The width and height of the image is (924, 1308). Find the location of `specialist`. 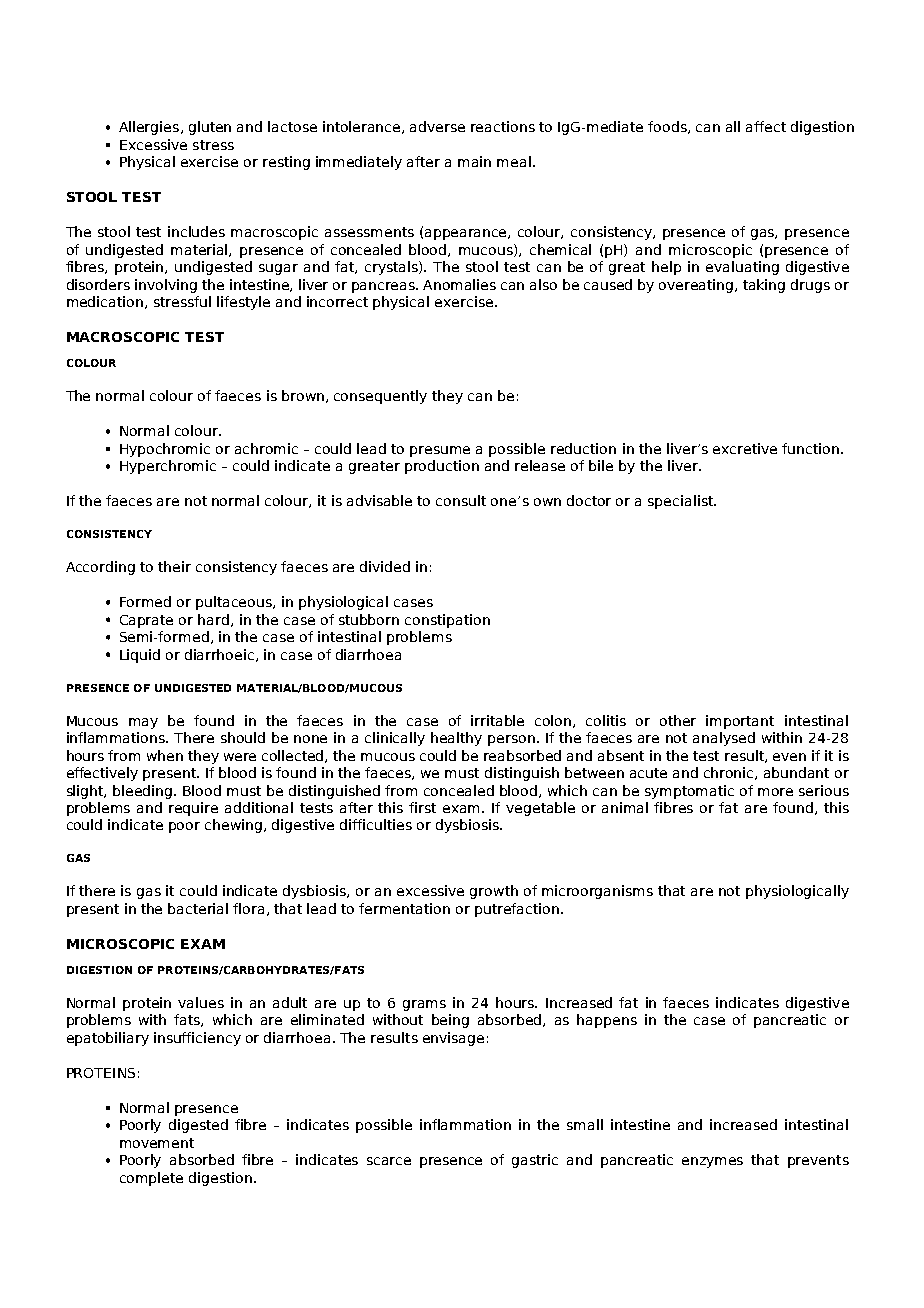

specialist is located at coordinates (682, 502).
